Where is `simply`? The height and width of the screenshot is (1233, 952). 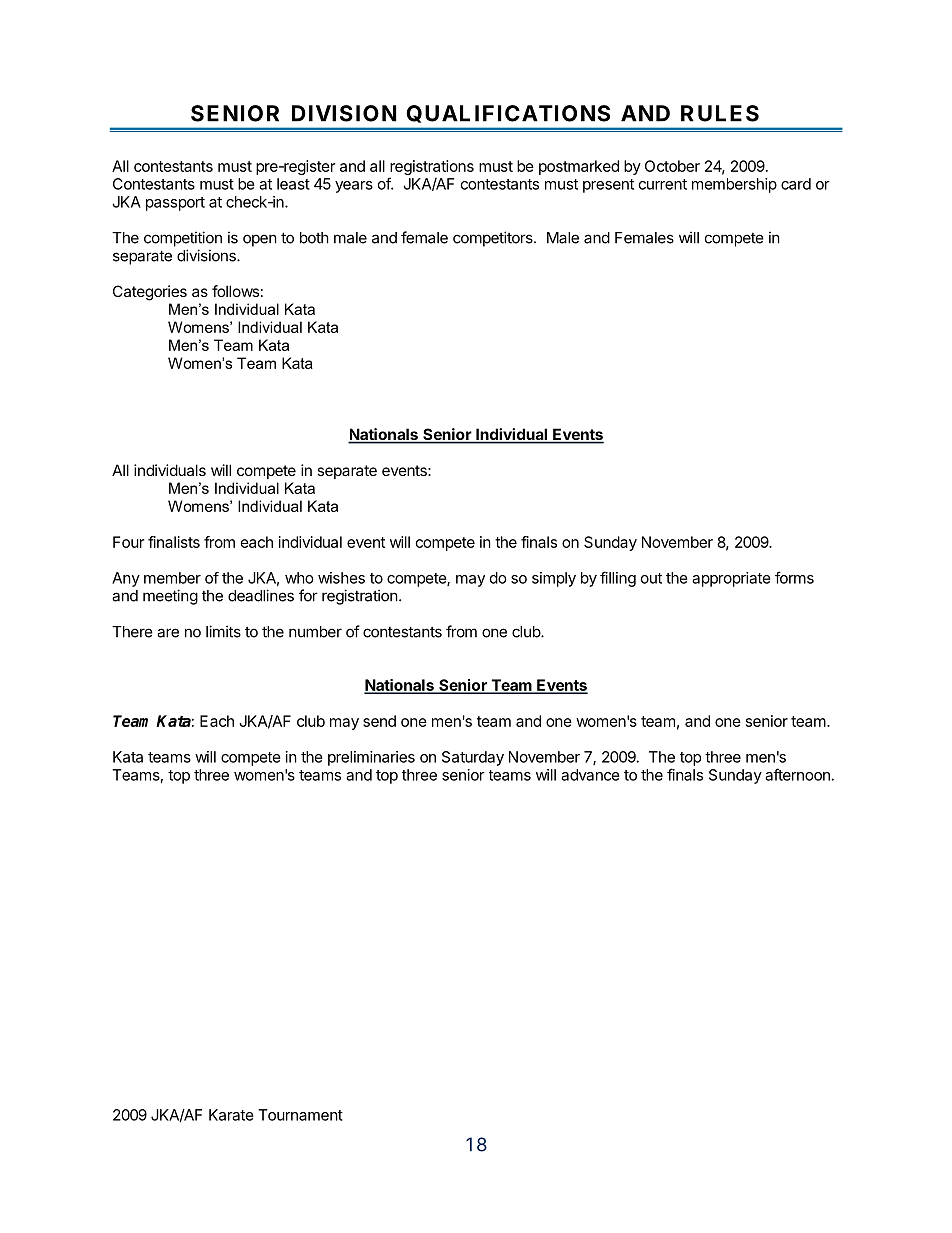
simply is located at coordinates (554, 579).
